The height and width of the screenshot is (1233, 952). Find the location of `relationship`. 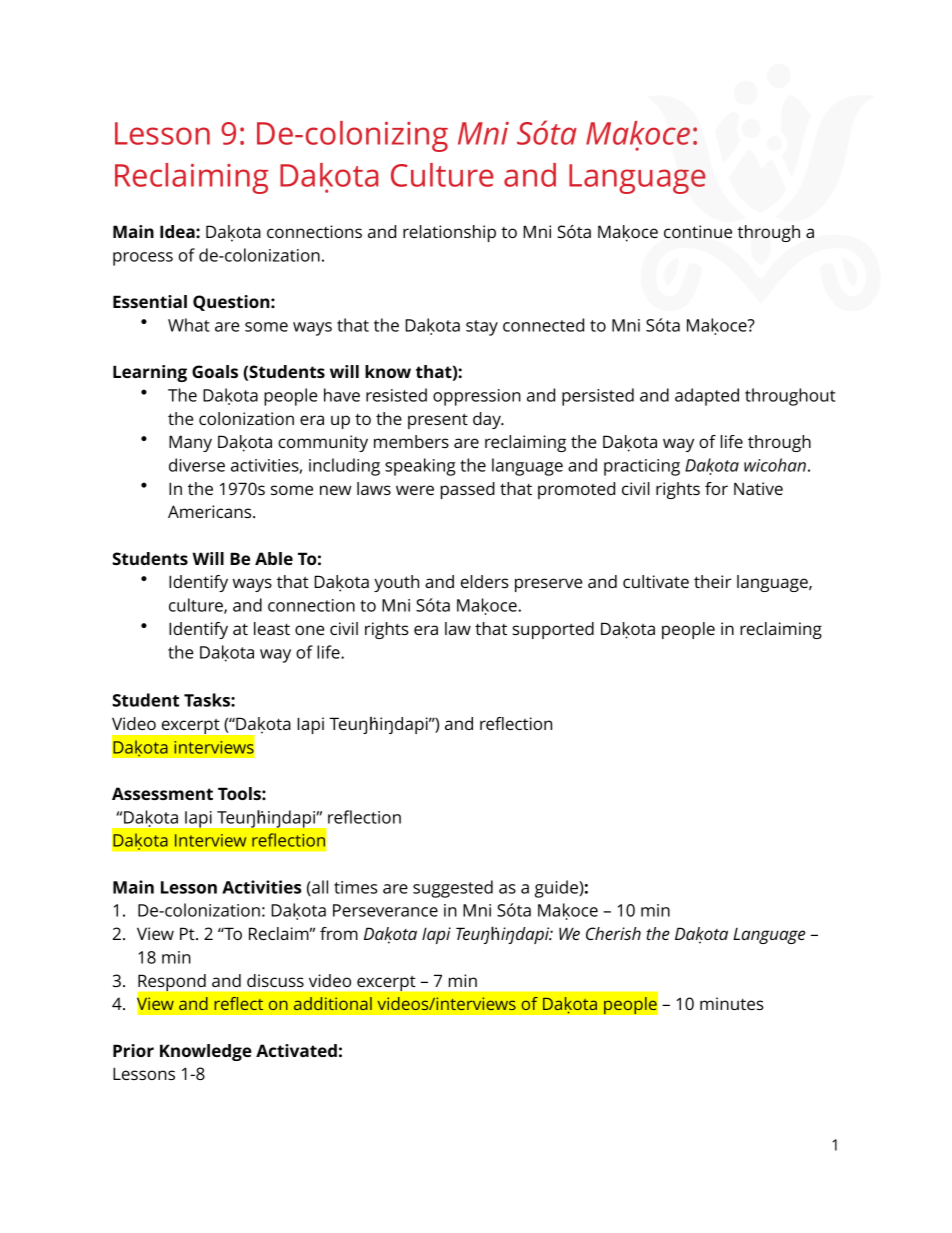

relationship is located at coordinates (449, 233).
